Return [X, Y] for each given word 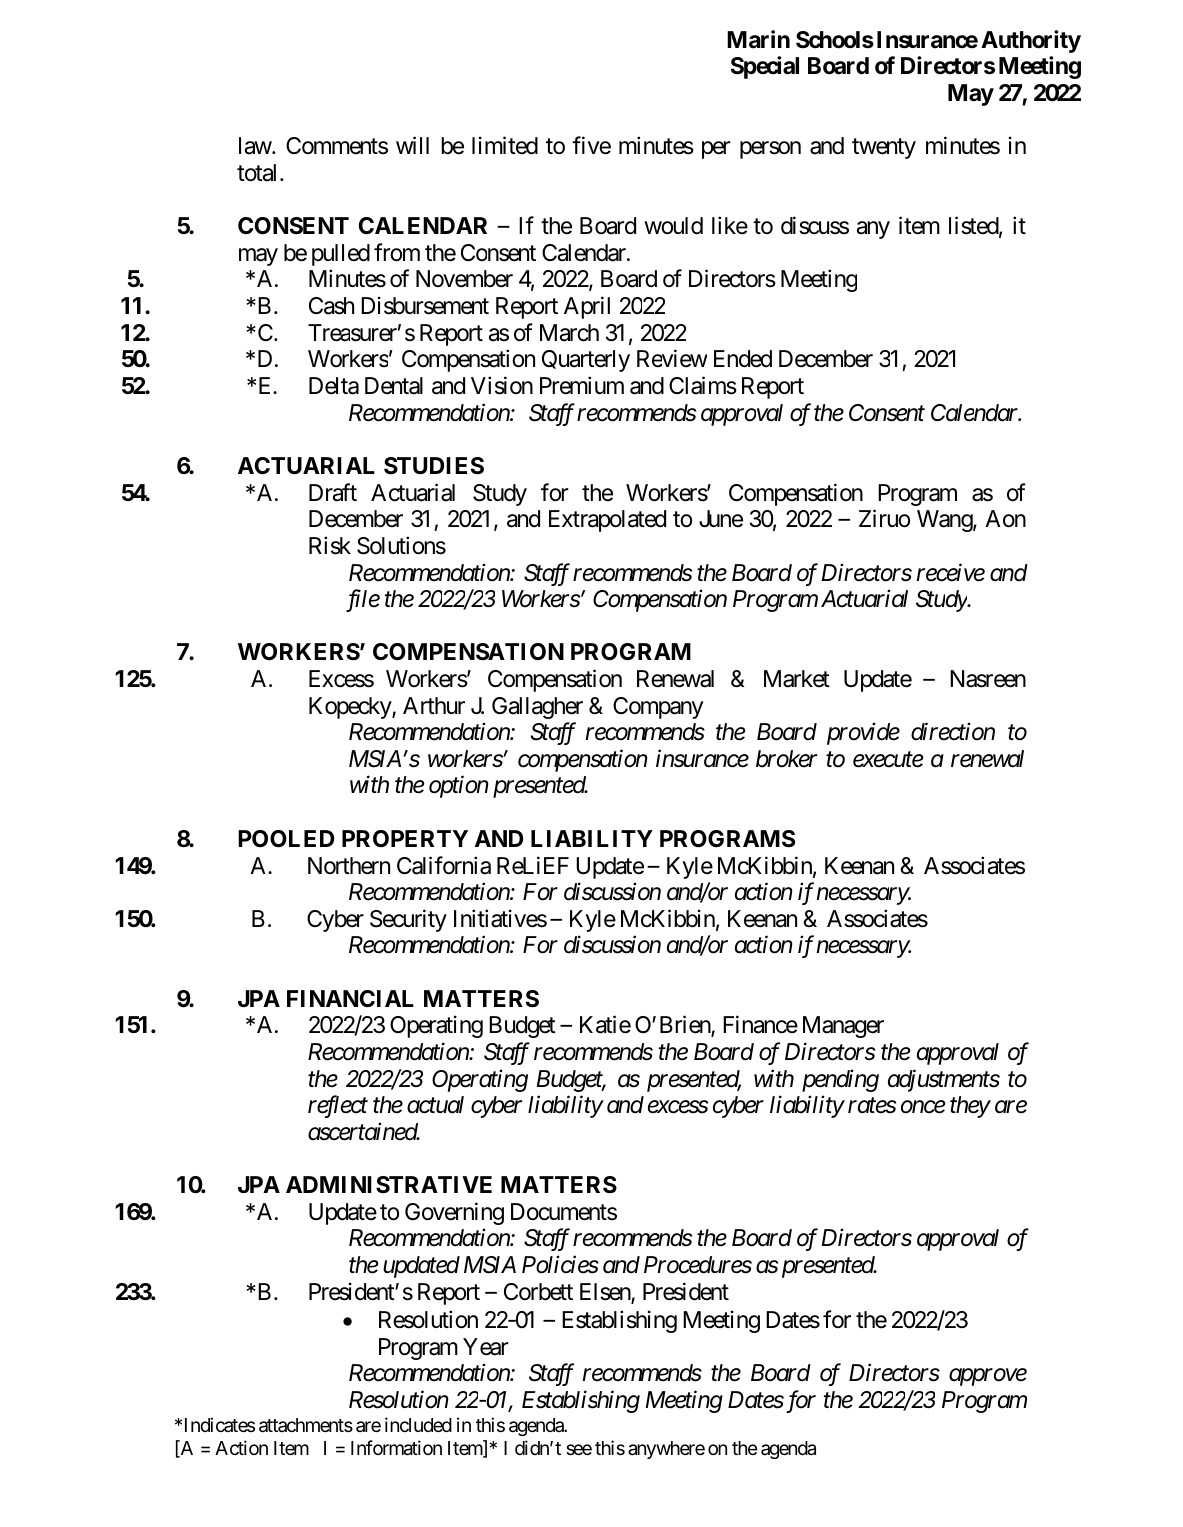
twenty [884, 149]
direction [953, 732]
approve [988, 1377]
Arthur [434, 705]
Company [658, 708]
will [412, 145]
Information [396, 1448]
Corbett [538, 1292]
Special [765, 67]
